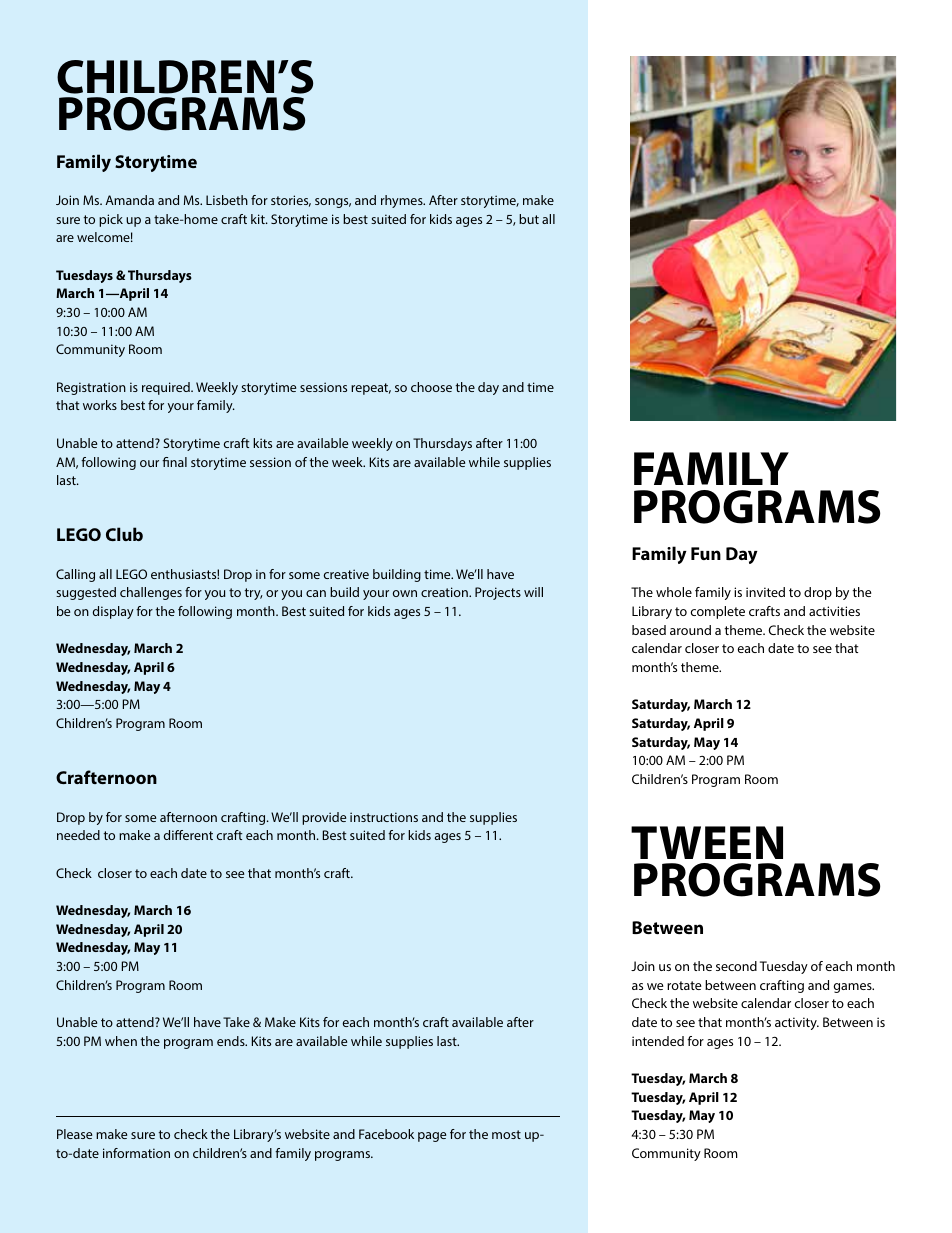 This page has height=1233, width=952. What do you see at coordinates (529, 219) in the page?
I see `but` at bounding box center [529, 219].
